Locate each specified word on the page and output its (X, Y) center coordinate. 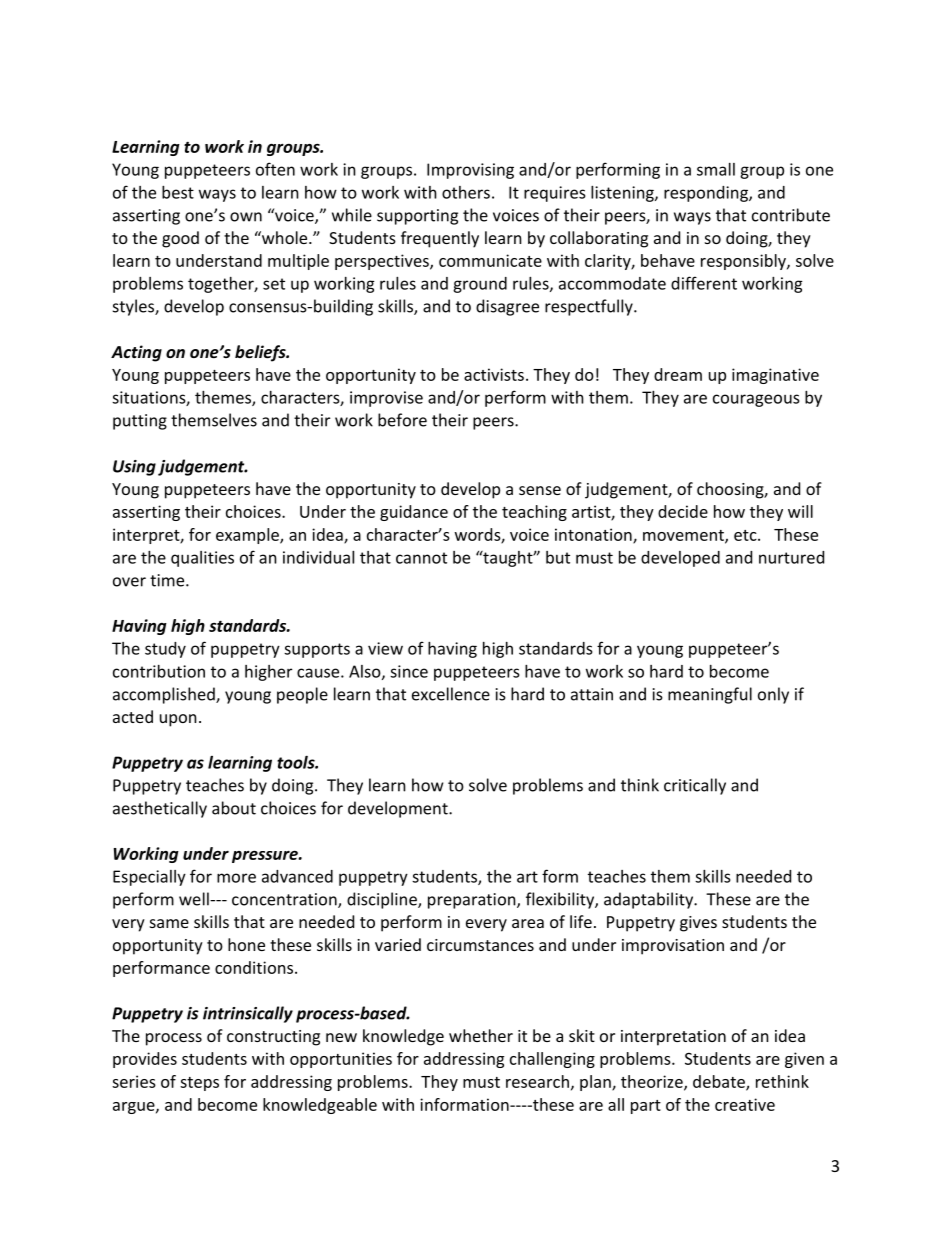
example (248, 536)
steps (199, 1084)
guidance (414, 513)
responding (707, 194)
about (234, 808)
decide (683, 511)
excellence (451, 694)
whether (481, 1035)
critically (695, 786)
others (466, 192)
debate (720, 1082)
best (178, 192)
